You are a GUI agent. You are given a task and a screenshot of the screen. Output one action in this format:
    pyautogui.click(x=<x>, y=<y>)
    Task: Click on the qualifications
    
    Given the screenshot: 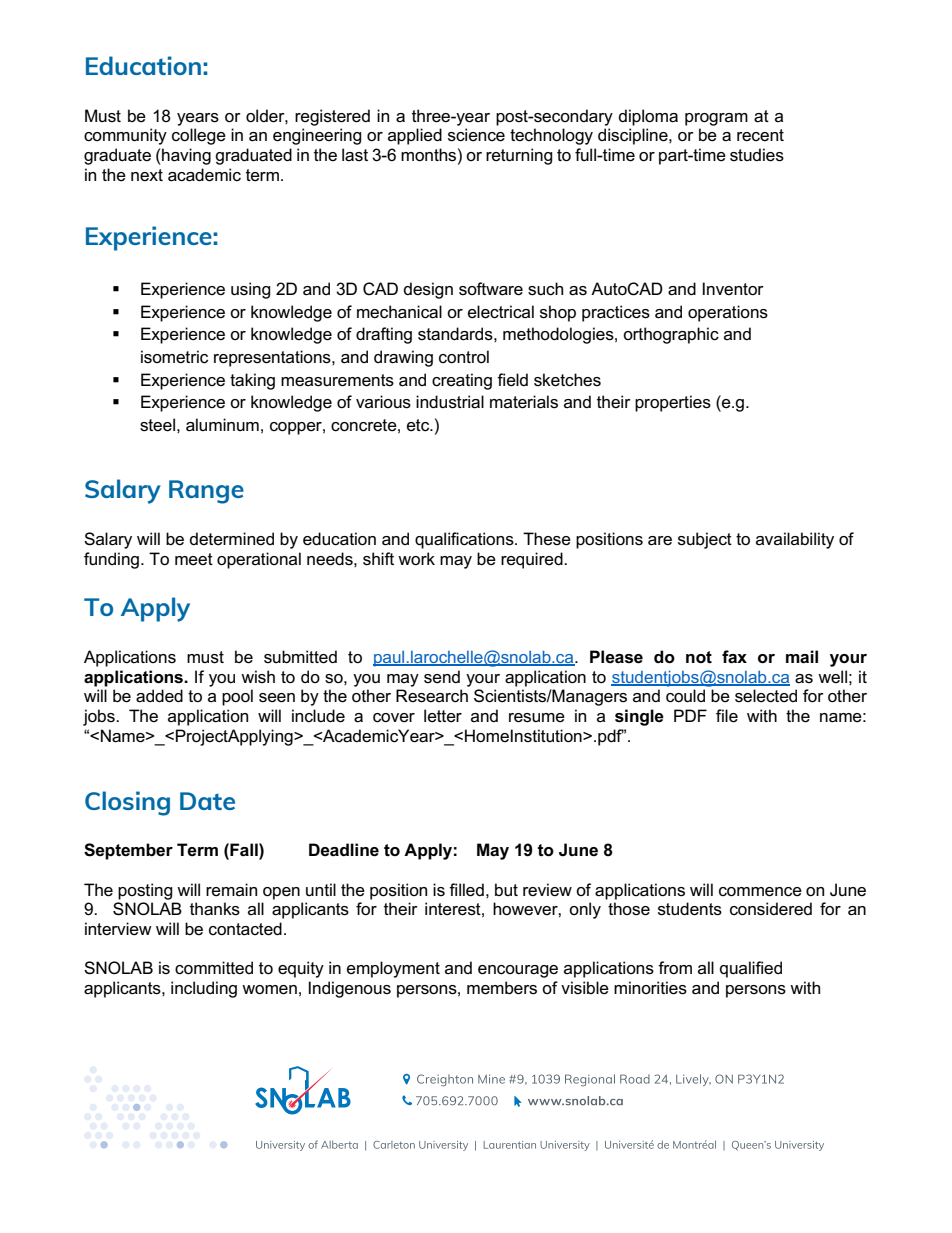 What is the action you would take?
    pyautogui.click(x=465, y=540)
